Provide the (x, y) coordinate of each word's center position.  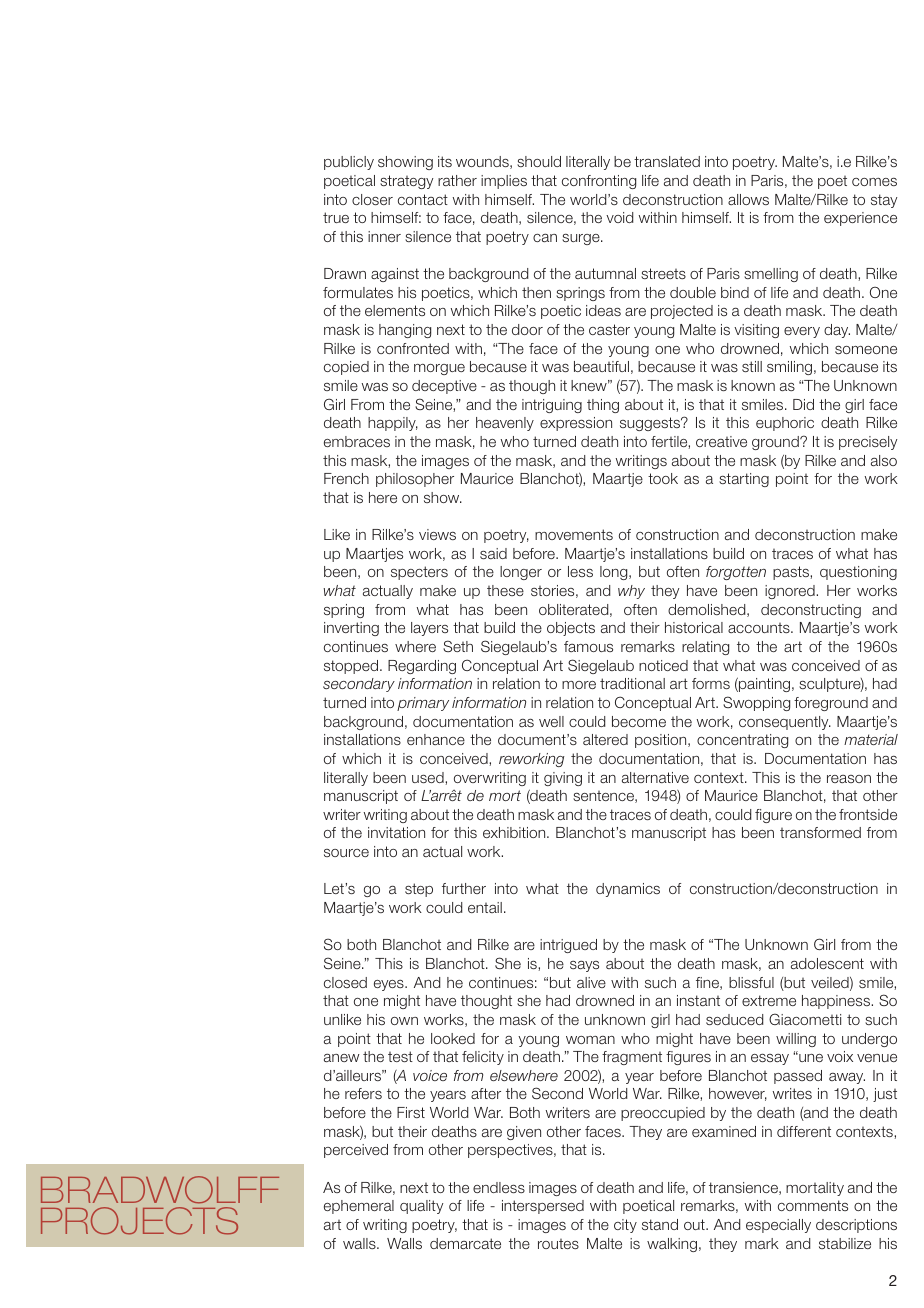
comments (813, 1205)
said (493, 553)
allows (748, 199)
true (336, 217)
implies (504, 182)
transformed (820, 832)
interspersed (543, 1207)
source (346, 853)
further (464, 888)
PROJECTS (139, 1221)
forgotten (736, 573)
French (346, 478)
